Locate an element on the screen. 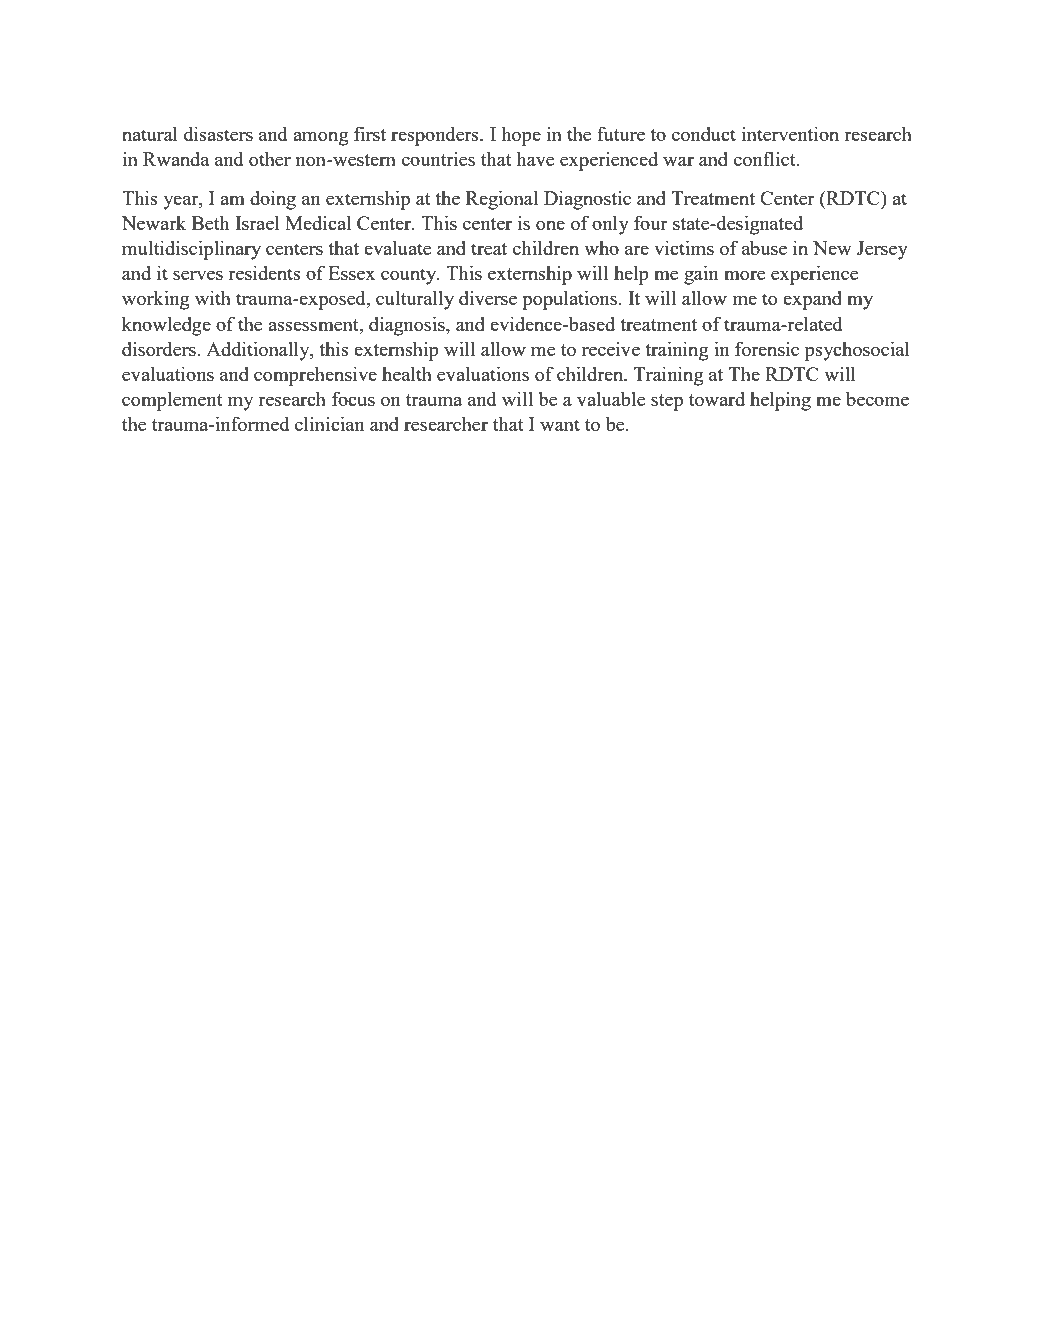  receive is located at coordinates (611, 349).
